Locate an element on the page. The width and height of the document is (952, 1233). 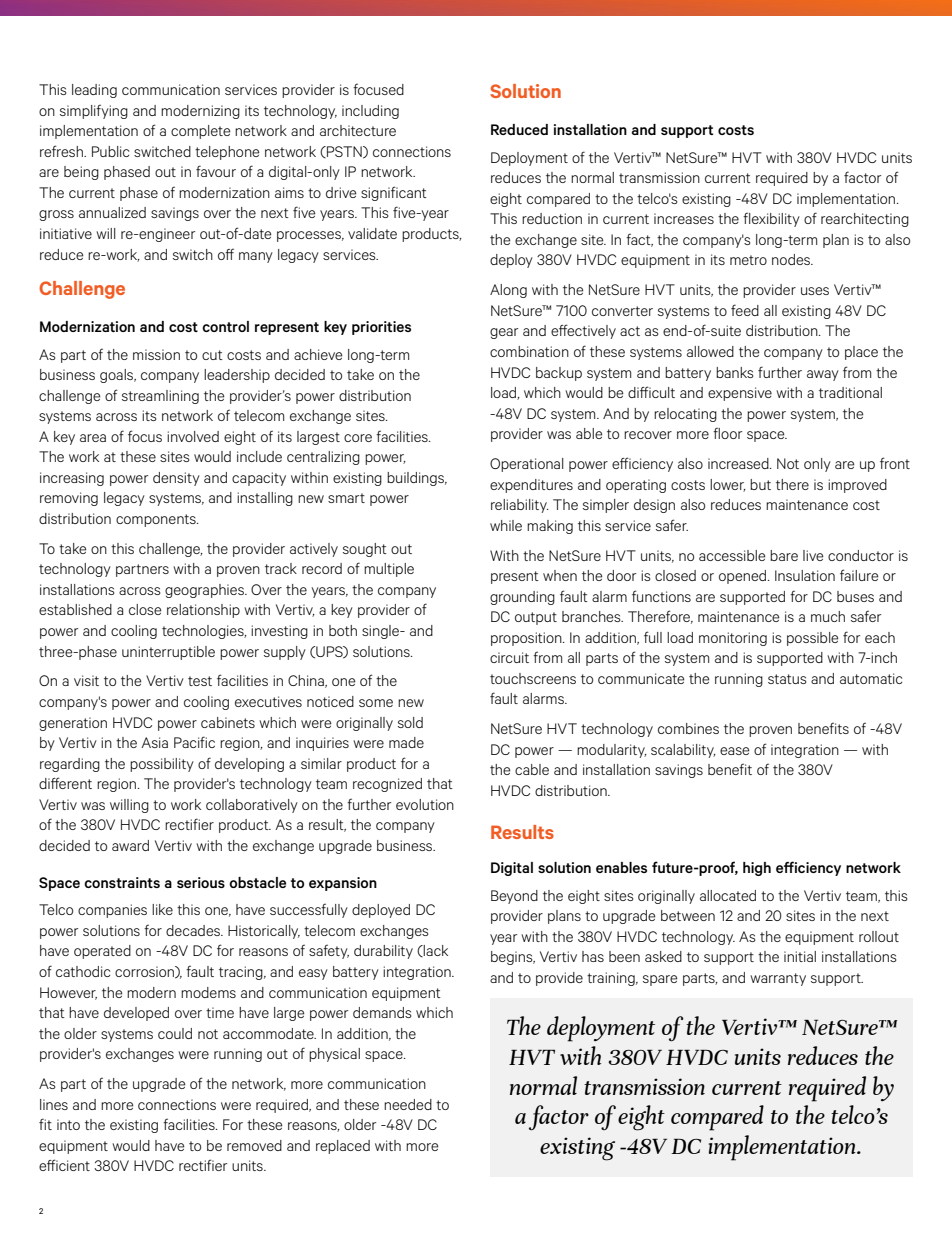
evolution is located at coordinates (425, 804).
